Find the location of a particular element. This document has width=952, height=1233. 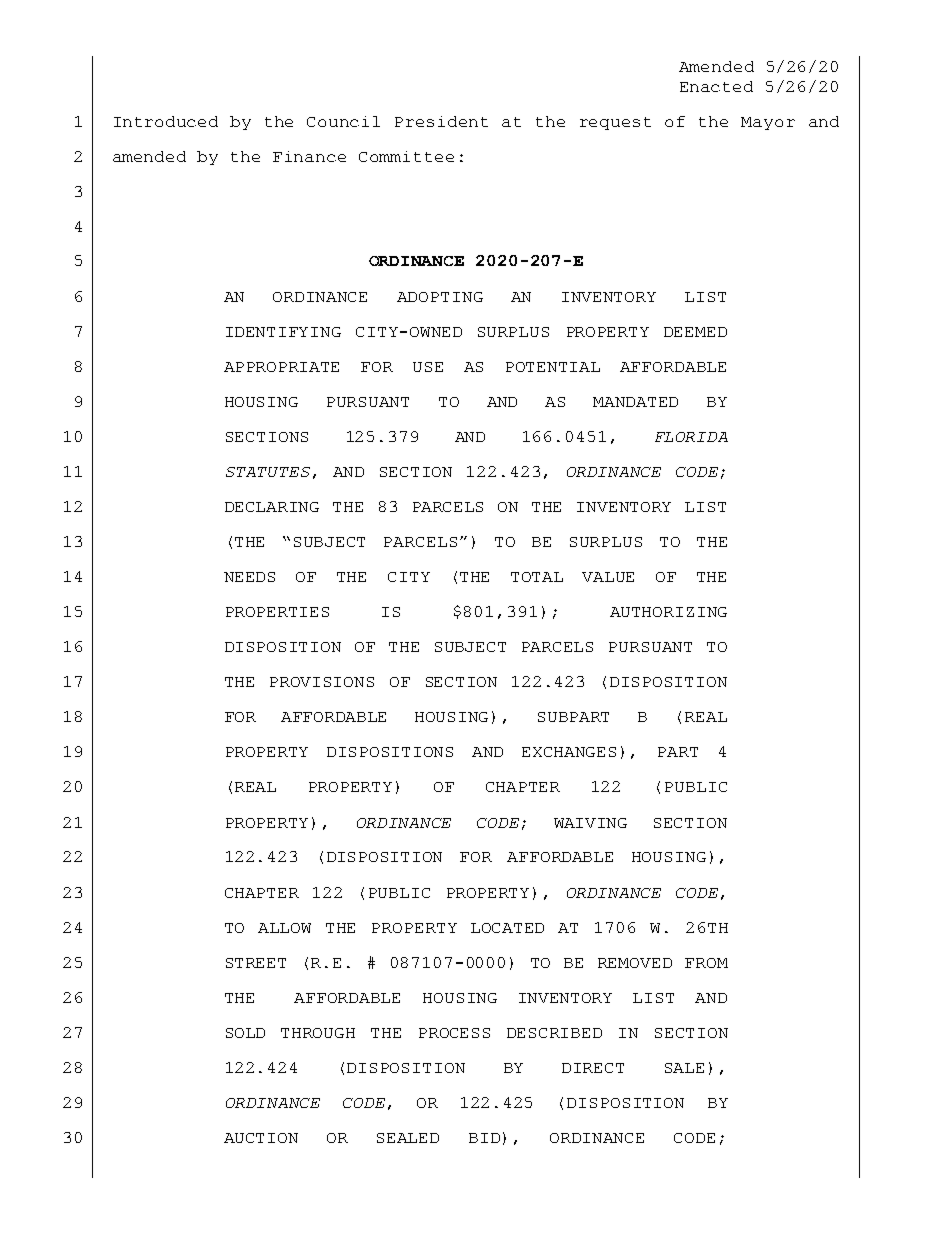

Introduced is located at coordinates (166, 121).
